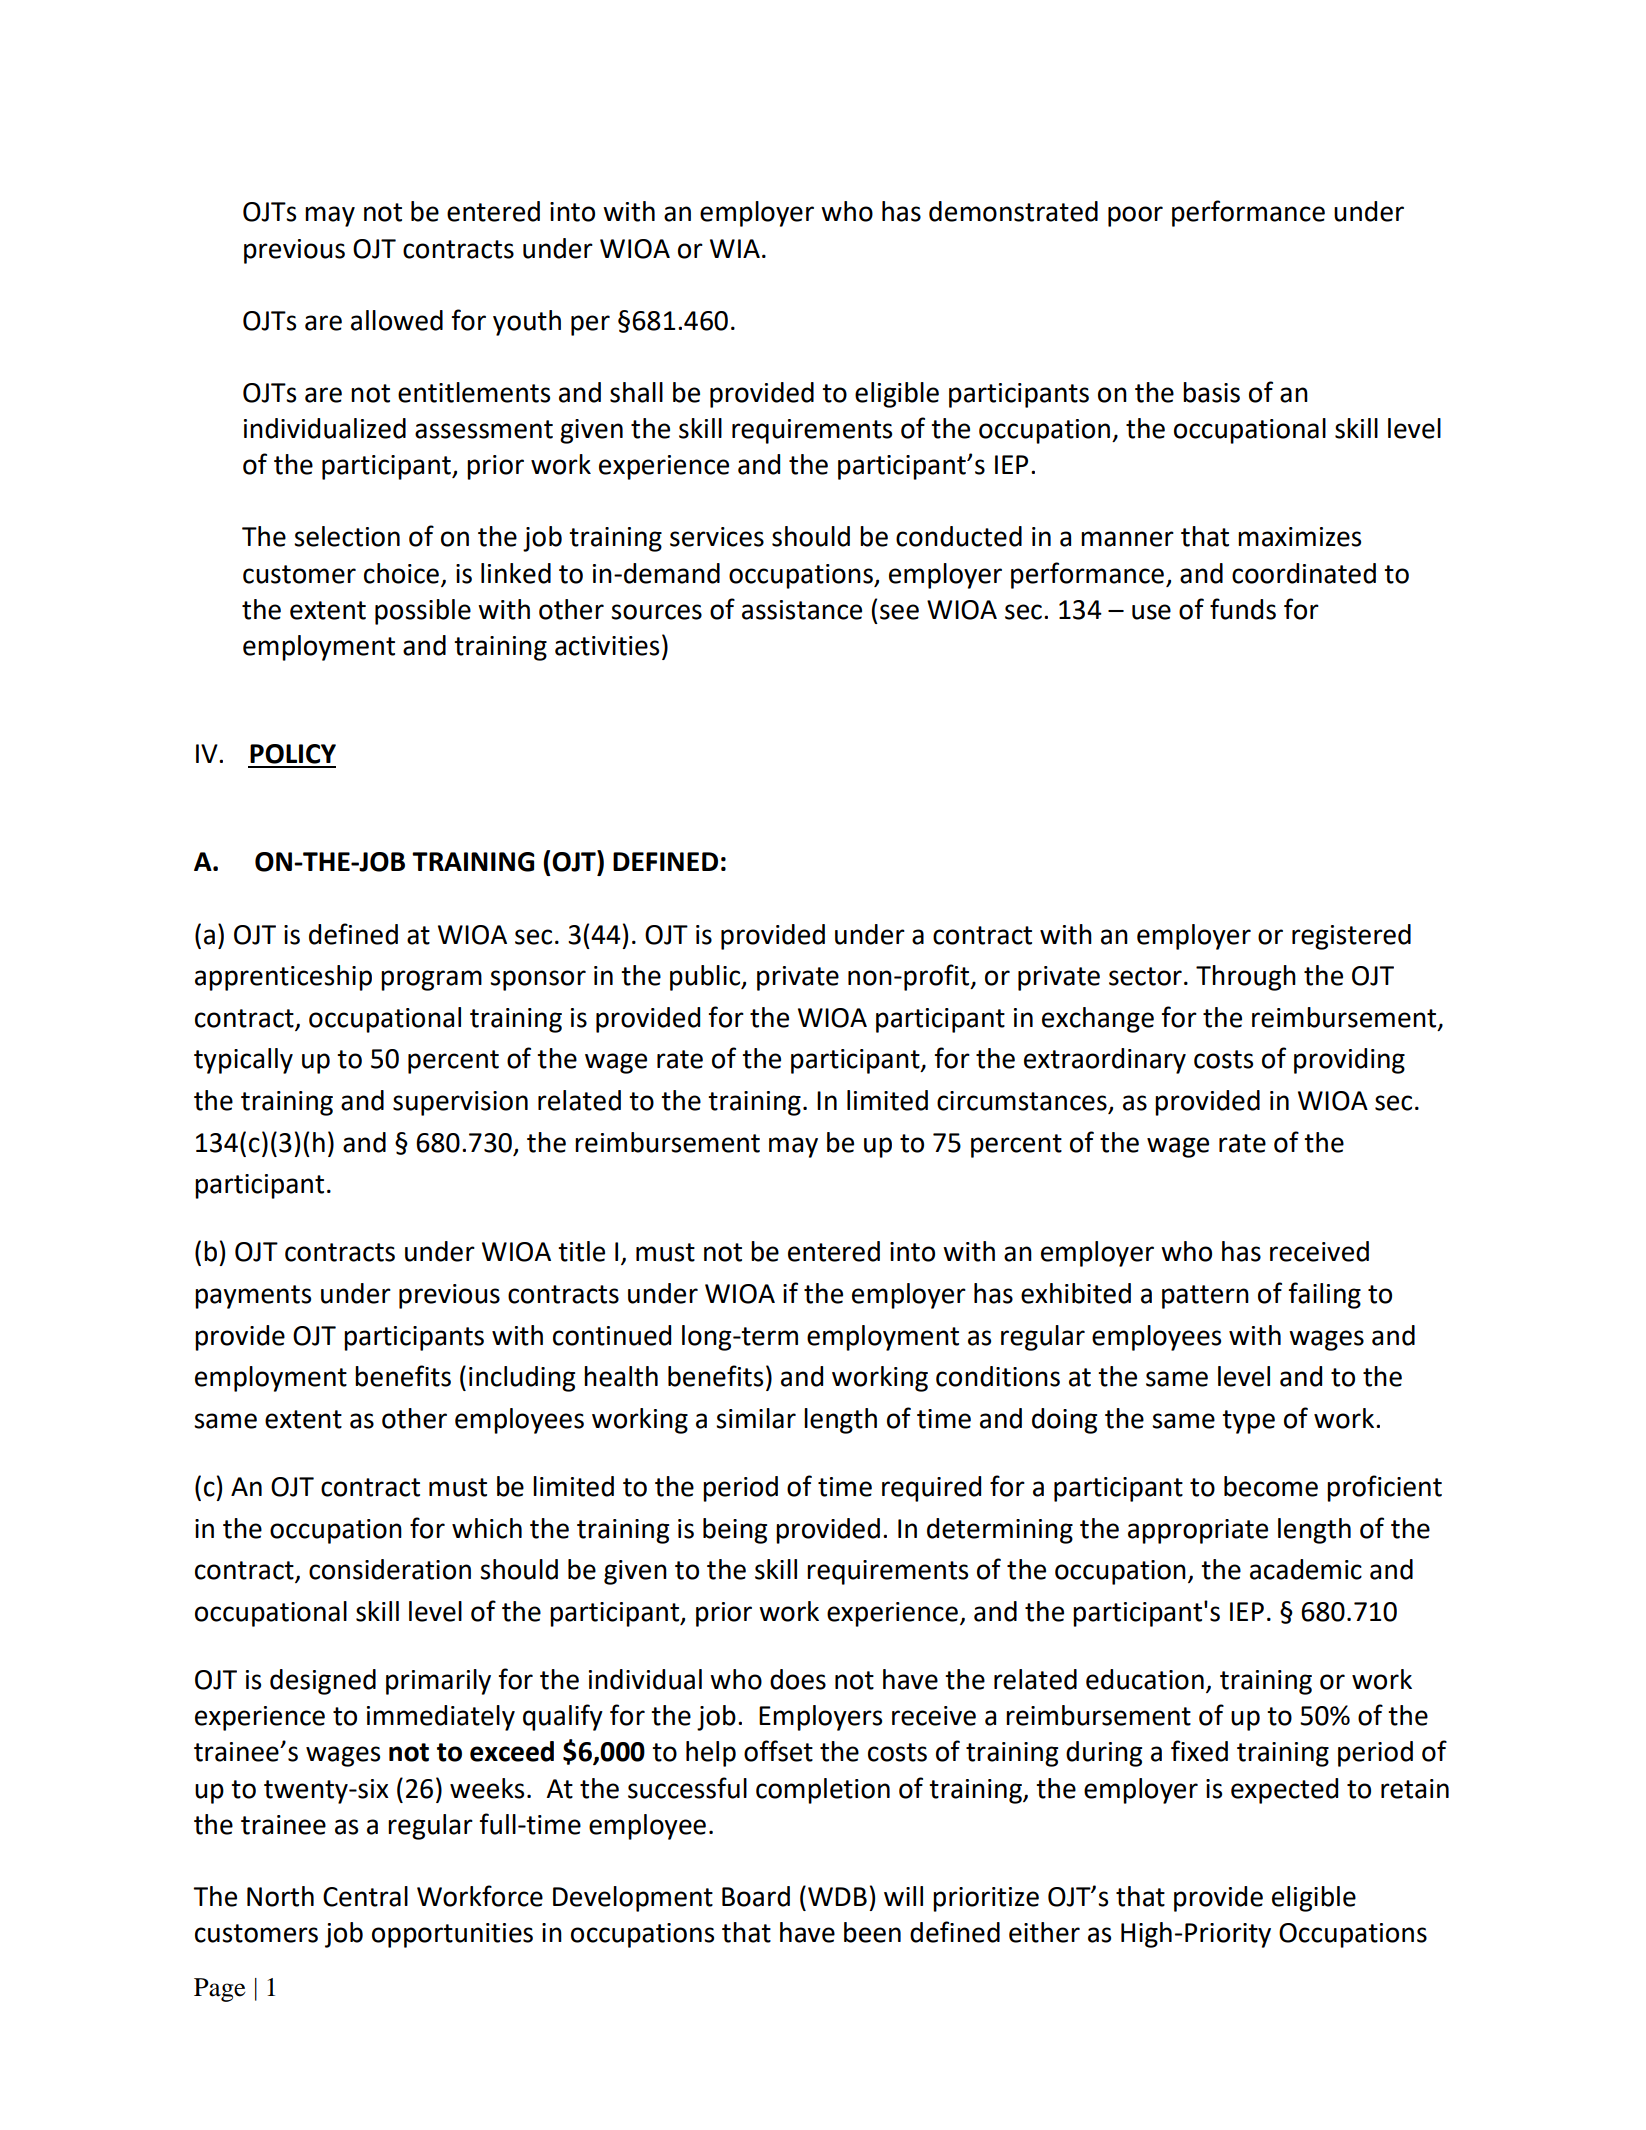  Describe the element at coordinates (365, 1896) in the screenshot. I see `Central` at that location.
